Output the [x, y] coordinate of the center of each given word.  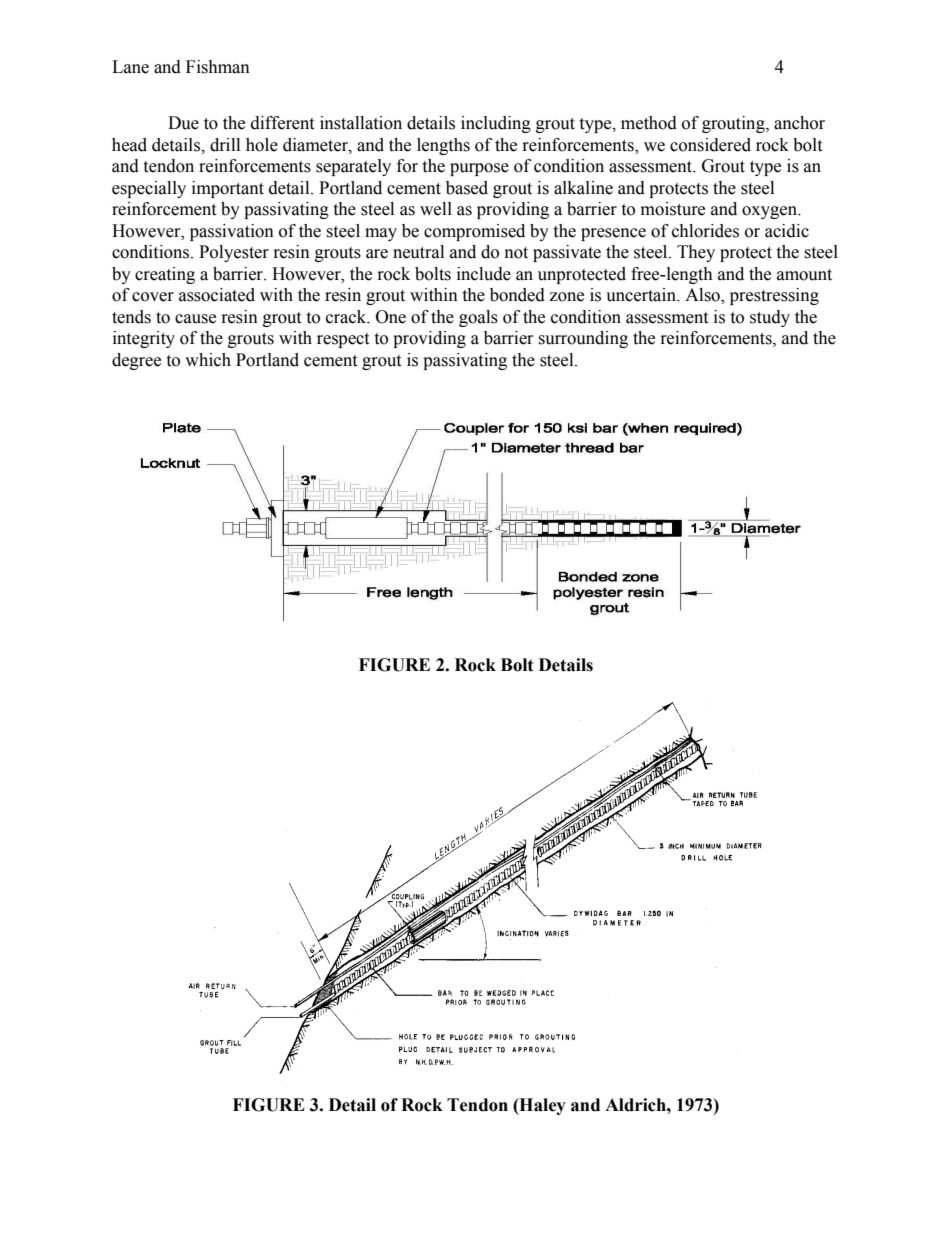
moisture [673, 209]
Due [183, 123]
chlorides [705, 231]
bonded [517, 295]
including [496, 124]
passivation [232, 232]
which [208, 360]
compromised [474, 232]
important [228, 189]
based [467, 188]
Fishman [218, 67]
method [649, 123]
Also [703, 296]
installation [361, 123]
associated [217, 295]
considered [710, 145]
